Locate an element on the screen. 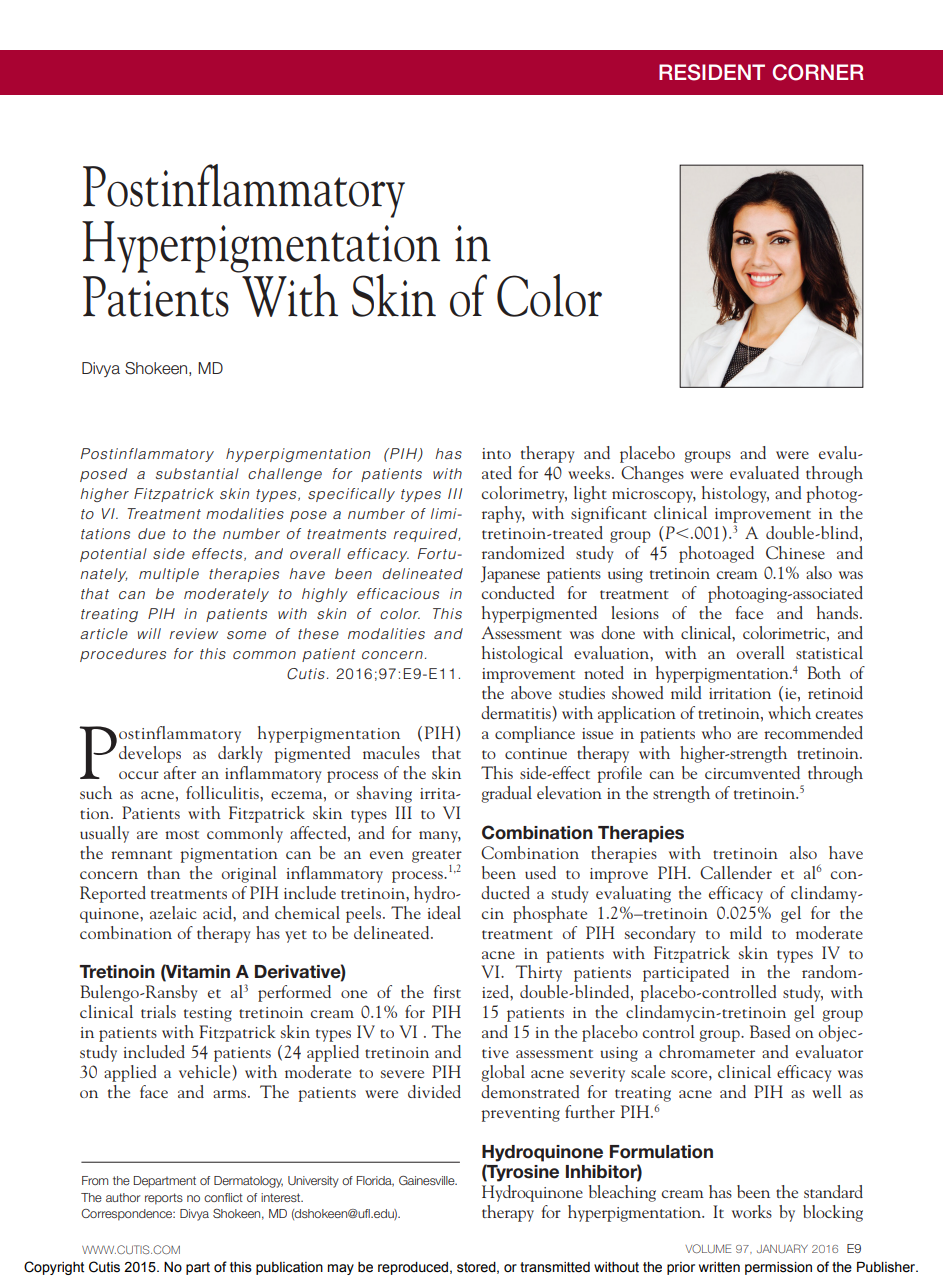 This screenshot has width=943, height=1288. into is located at coordinates (496, 453).
